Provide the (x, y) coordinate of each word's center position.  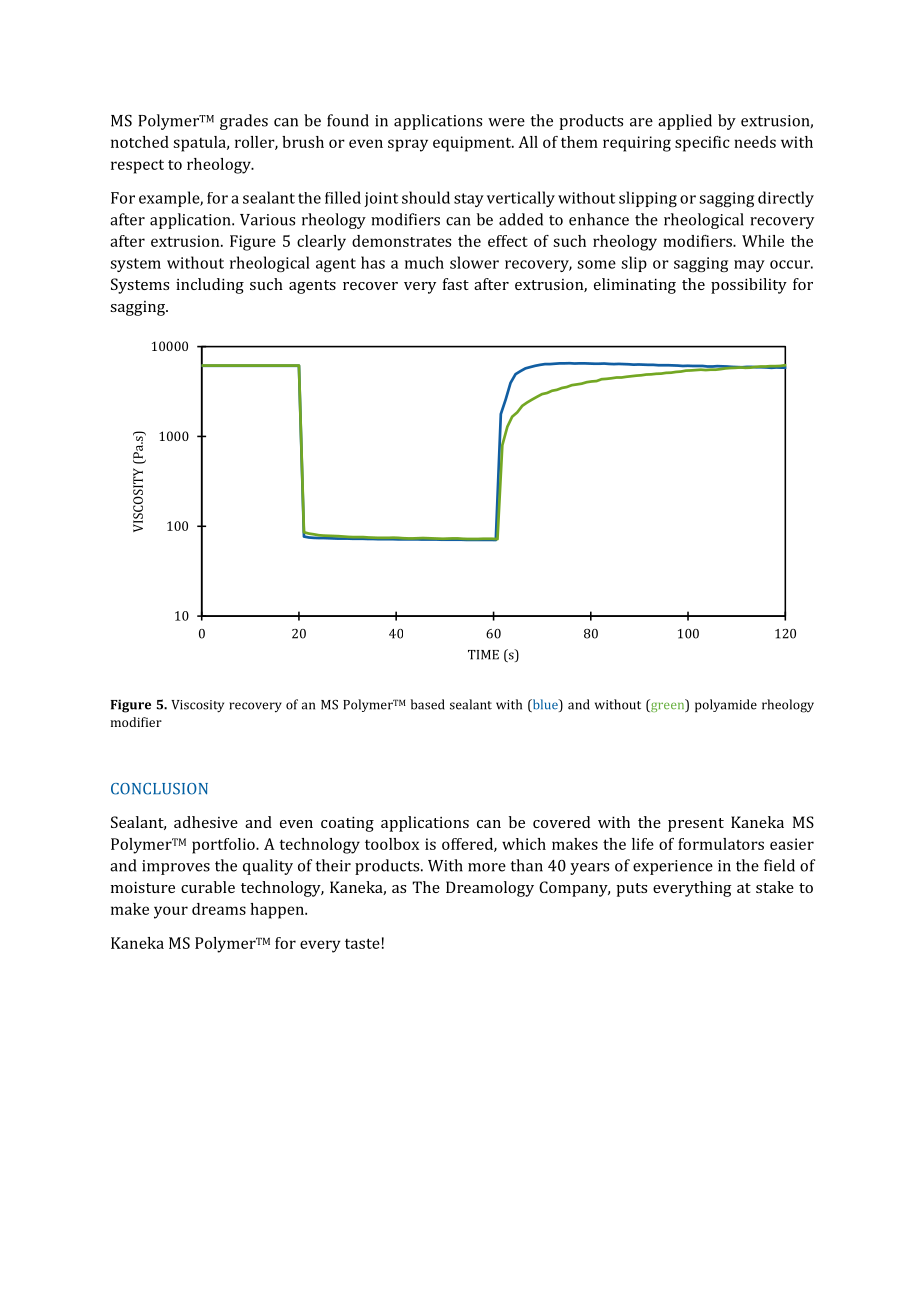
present (696, 825)
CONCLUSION (159, 789)
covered (561, 822)
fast (456, 284)
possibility (749, 286)
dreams (219, 909)
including (210, 286)
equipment (473, 144)
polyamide (726, 705)
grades (244, 122)
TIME (483, 655)
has (373, 262)
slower (474, 262)
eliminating (635, 286)
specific (702, 144)
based (428, 704)
